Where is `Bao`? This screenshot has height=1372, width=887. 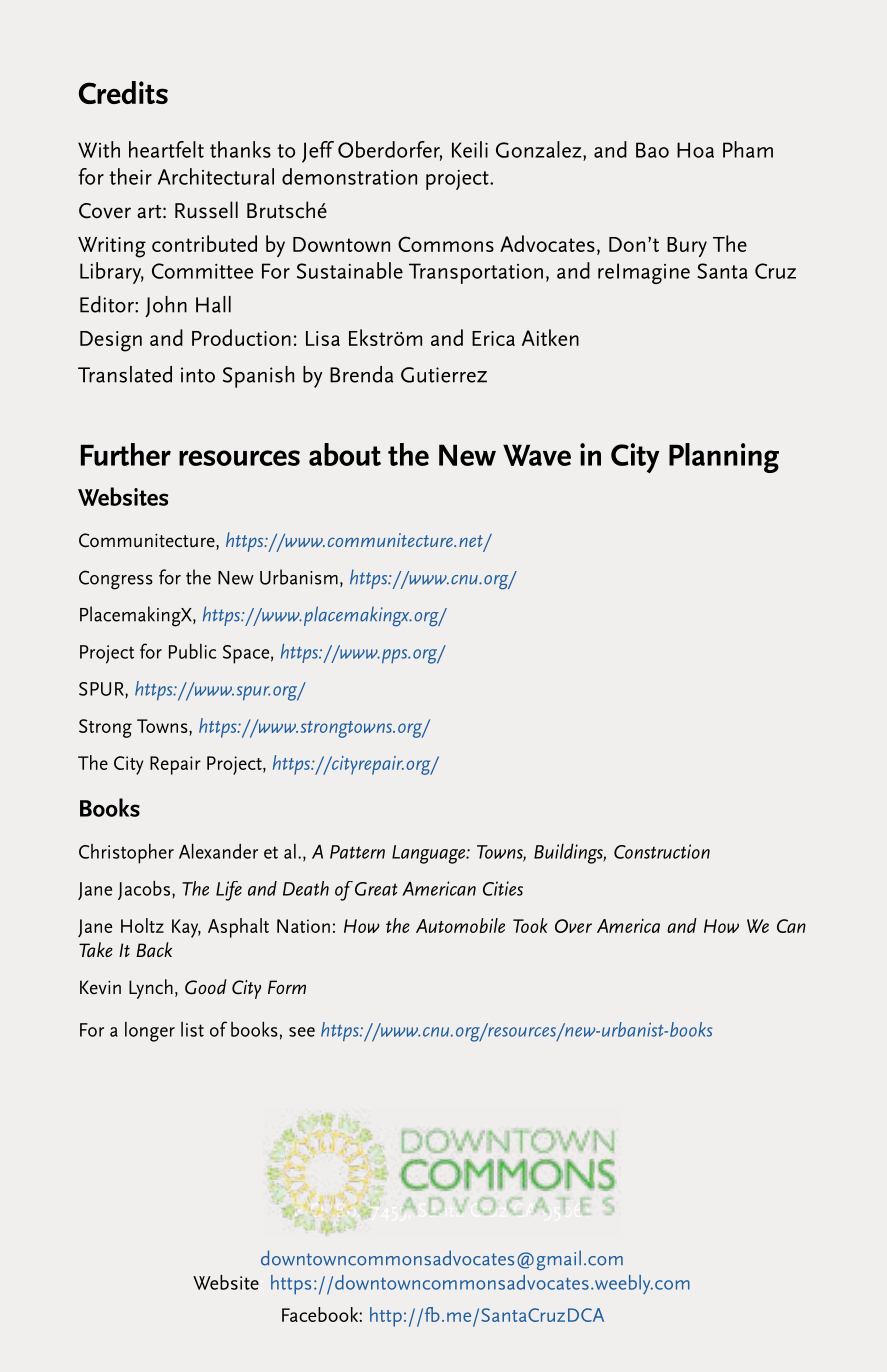
Bao is located at coordinates (652, 150).
